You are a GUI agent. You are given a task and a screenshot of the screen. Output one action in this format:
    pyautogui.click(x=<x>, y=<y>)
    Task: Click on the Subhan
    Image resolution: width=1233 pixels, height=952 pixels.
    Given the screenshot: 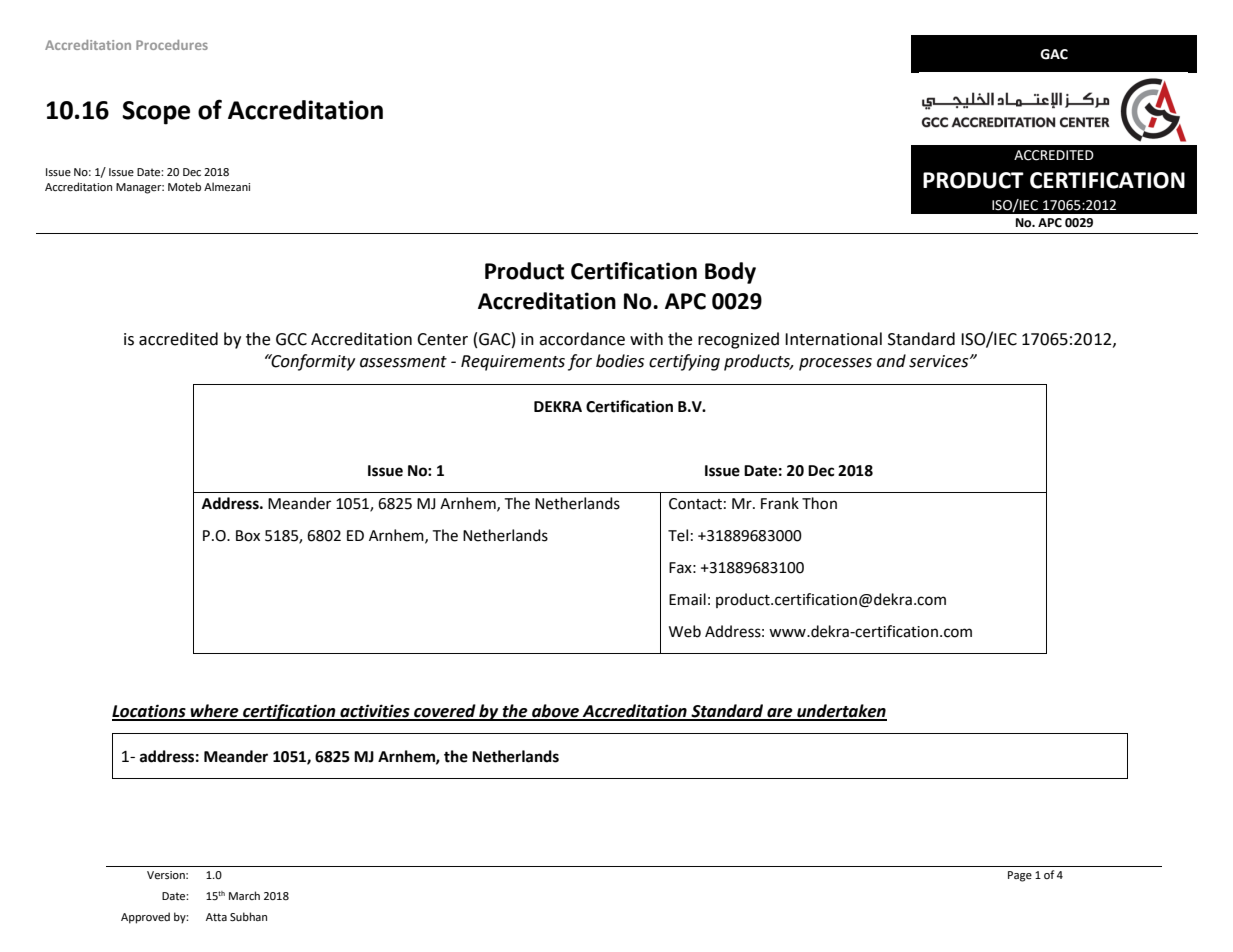 What is the action you would take?
    pyautogui.click(x=248, y=916)
